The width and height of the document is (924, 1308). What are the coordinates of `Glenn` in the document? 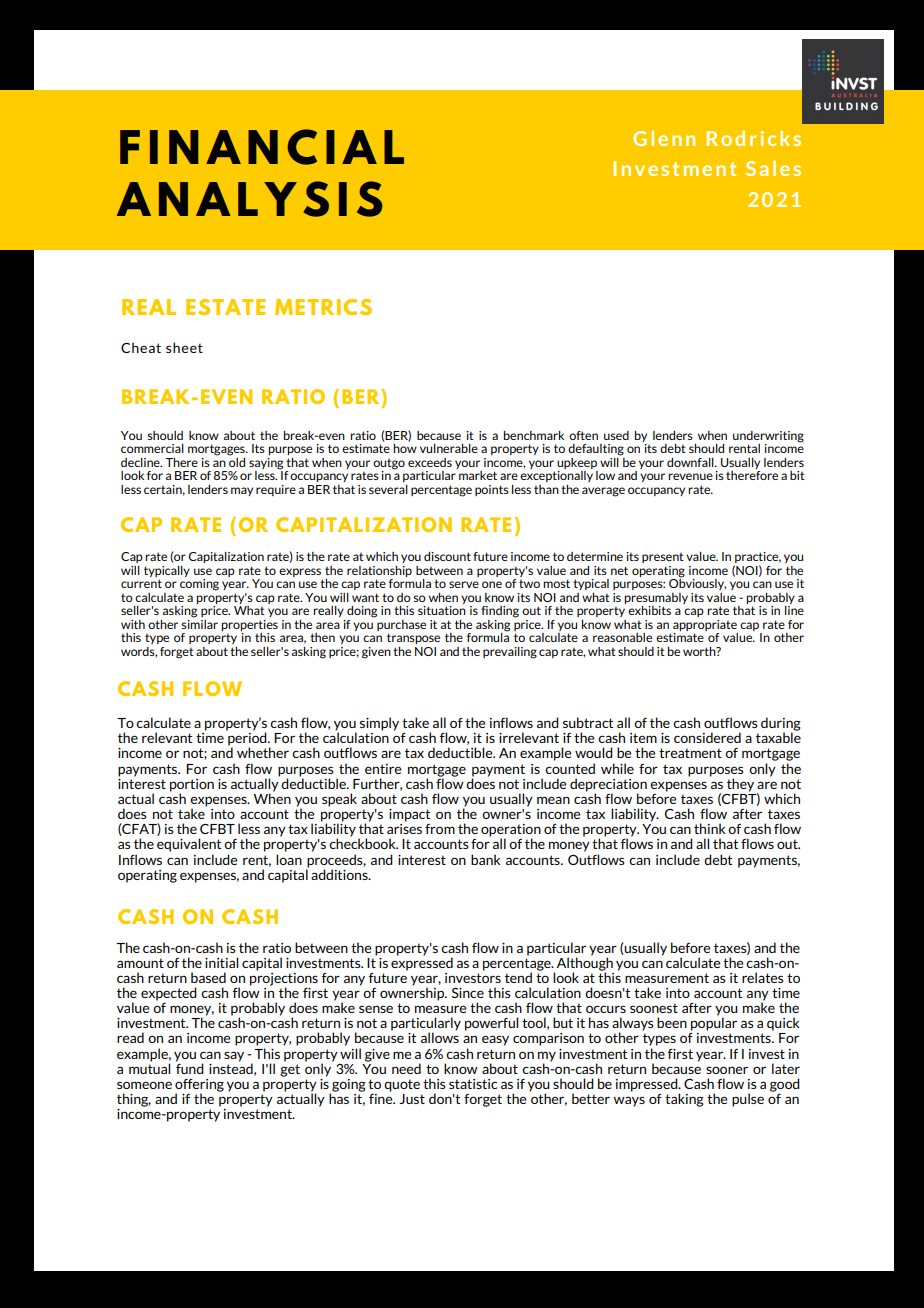 It's located at (664, 138).
